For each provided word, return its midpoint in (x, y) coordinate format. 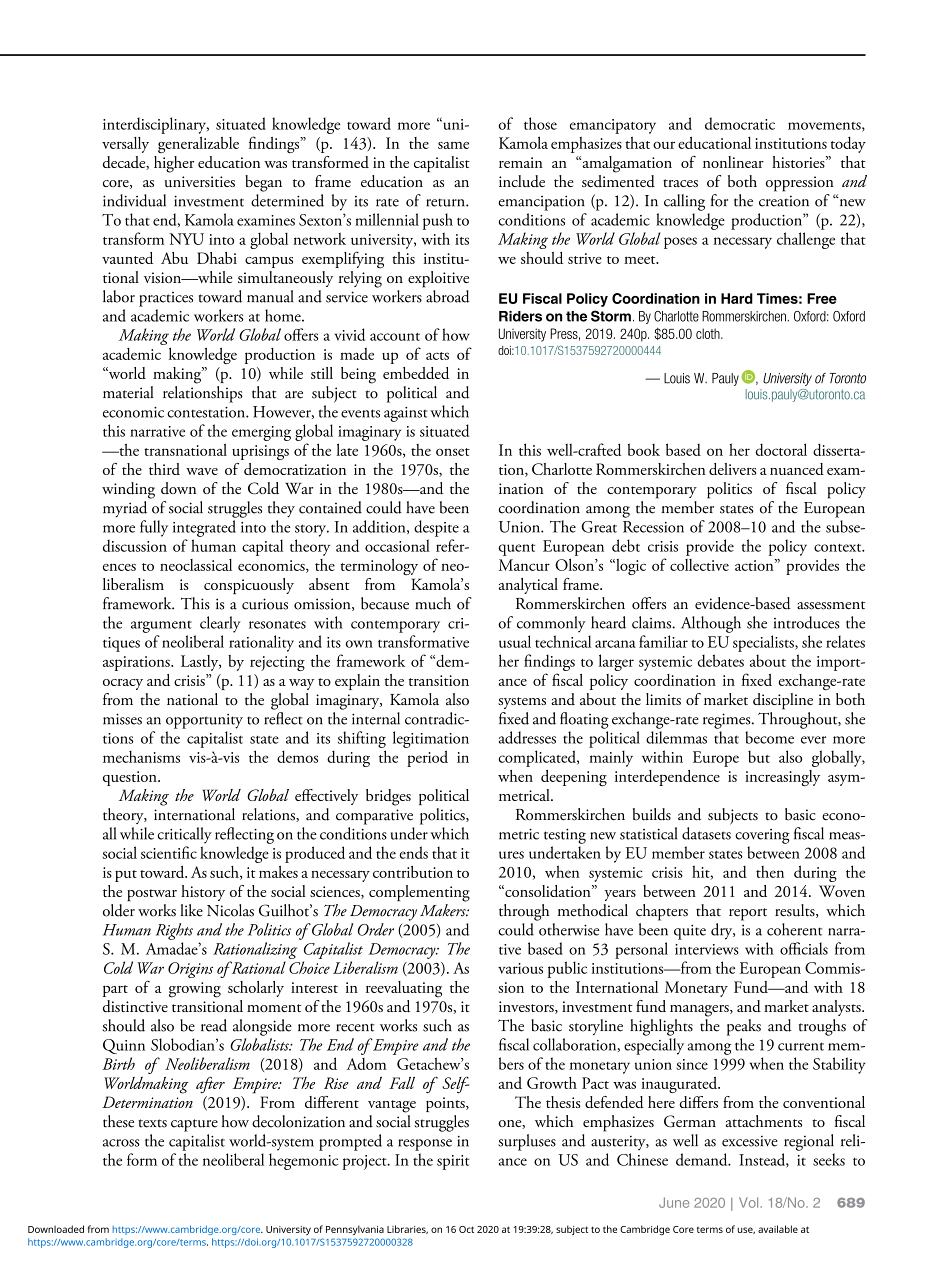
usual (515, 641)
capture (194, 1125)
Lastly (201, 663)
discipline (783, 701)
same (453, 145)
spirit (453, 1162)
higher (174, 164)
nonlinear (733, 162)
